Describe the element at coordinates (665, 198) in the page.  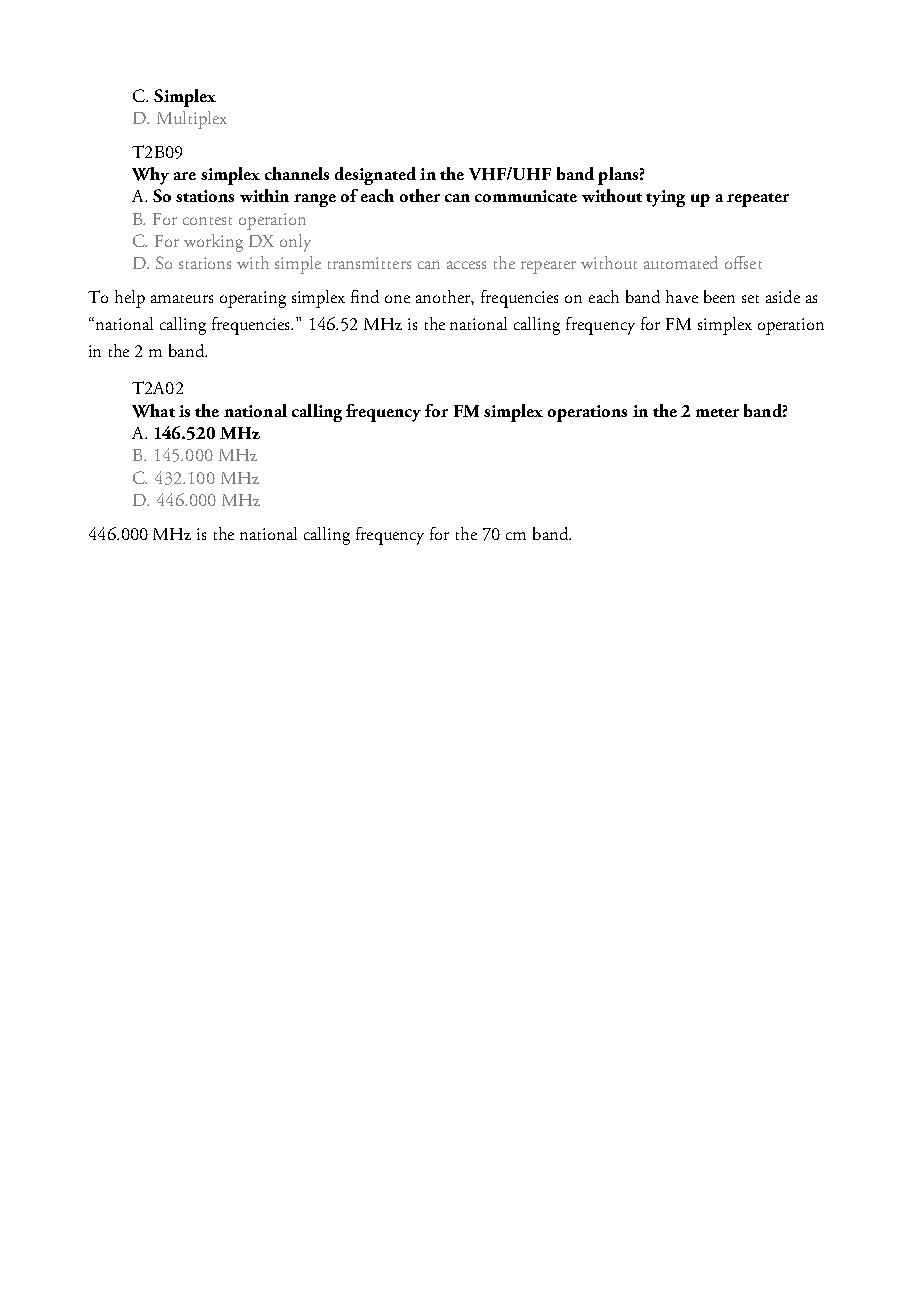
I see `tying` at that location.
